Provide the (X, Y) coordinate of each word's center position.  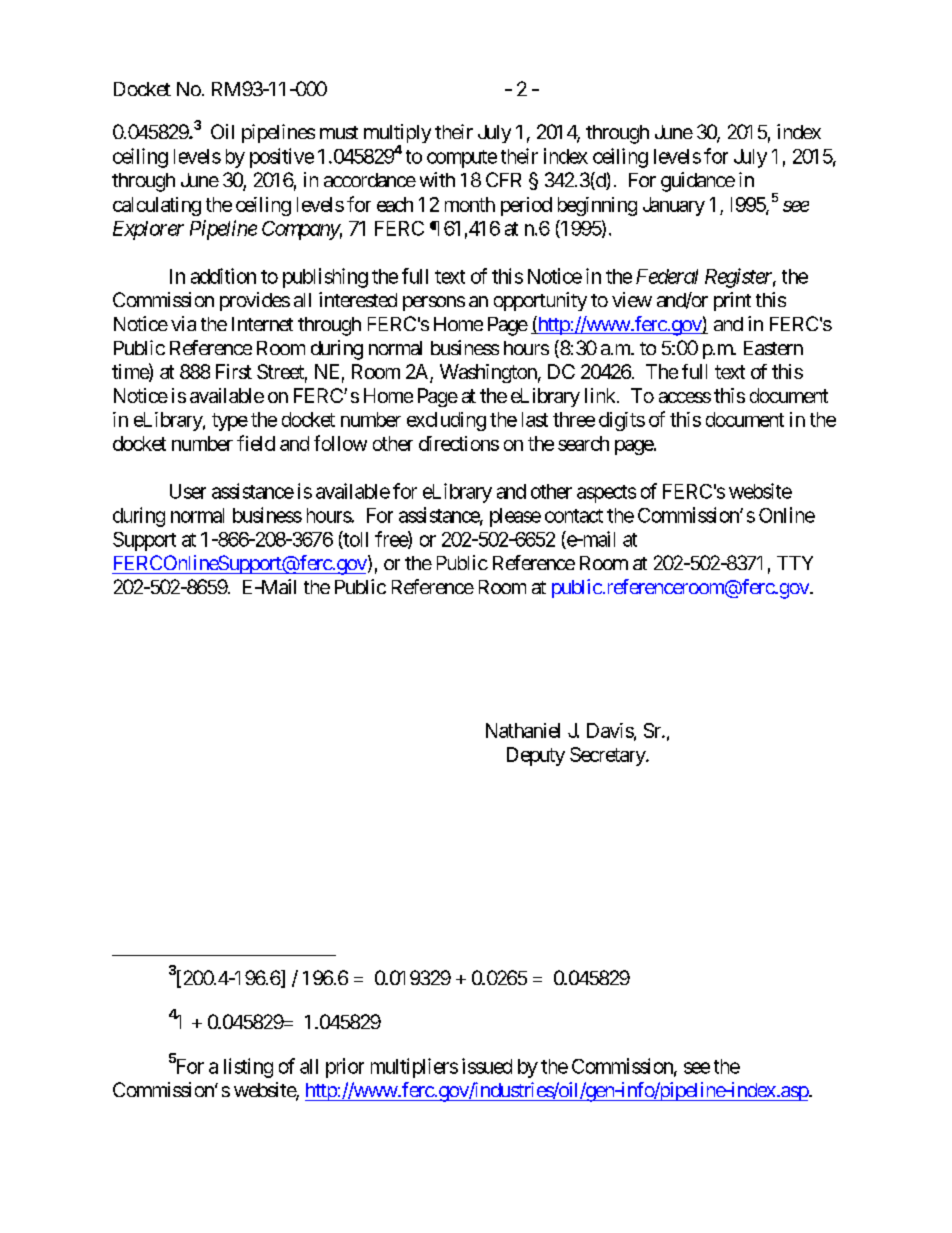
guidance (698, 182)
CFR (503, 179)
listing (248, 1068)
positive (282, 158)
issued (487, 1066)
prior (345, 1068)
